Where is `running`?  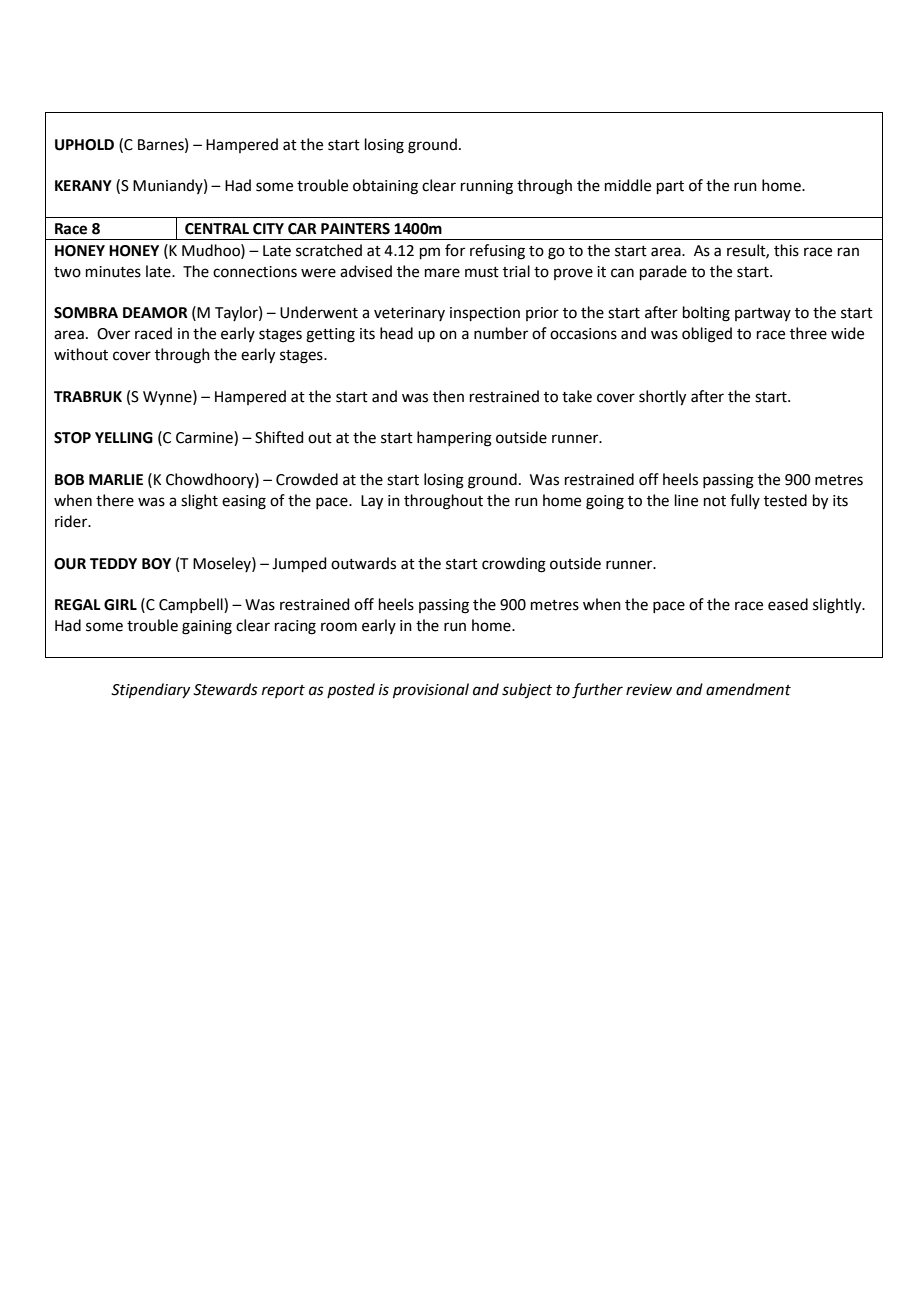 running is located at coordinates (487, 187).
